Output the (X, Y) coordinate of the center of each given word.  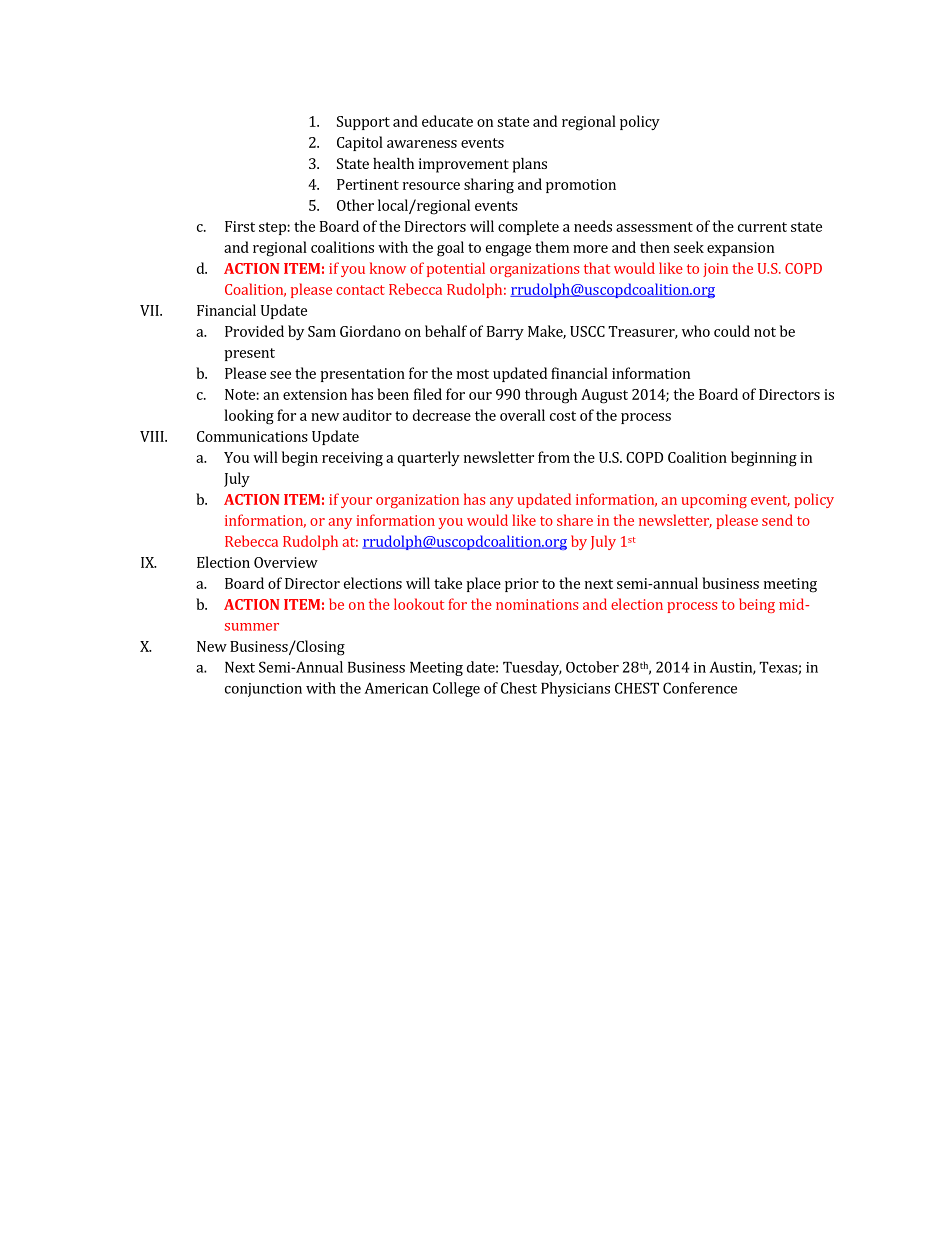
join (715, 270)
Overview (286, 562)
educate (447, 121)
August (604, 396)
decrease (442, 415)
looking (249, 417)
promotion (581, 186)
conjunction (263, 690)
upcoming (714, 501)
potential (456, 269)
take (448, 583)
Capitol (360, 143)
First (240, 226)
